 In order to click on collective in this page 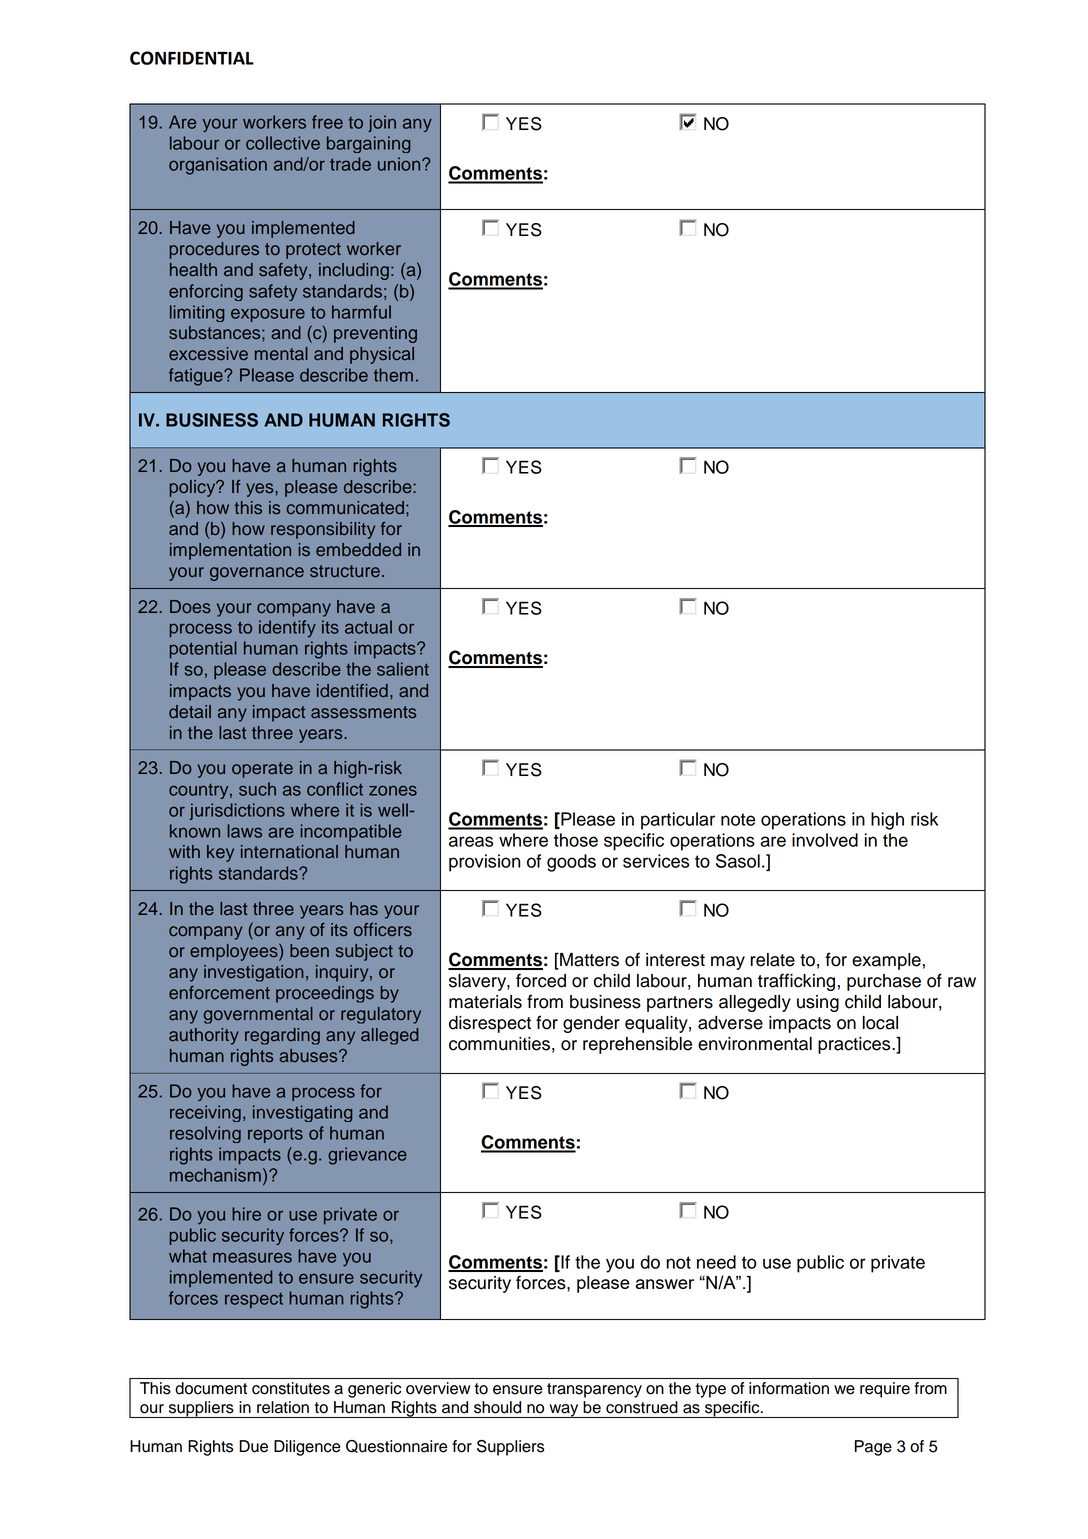, I will do `click(283, 143)`.
